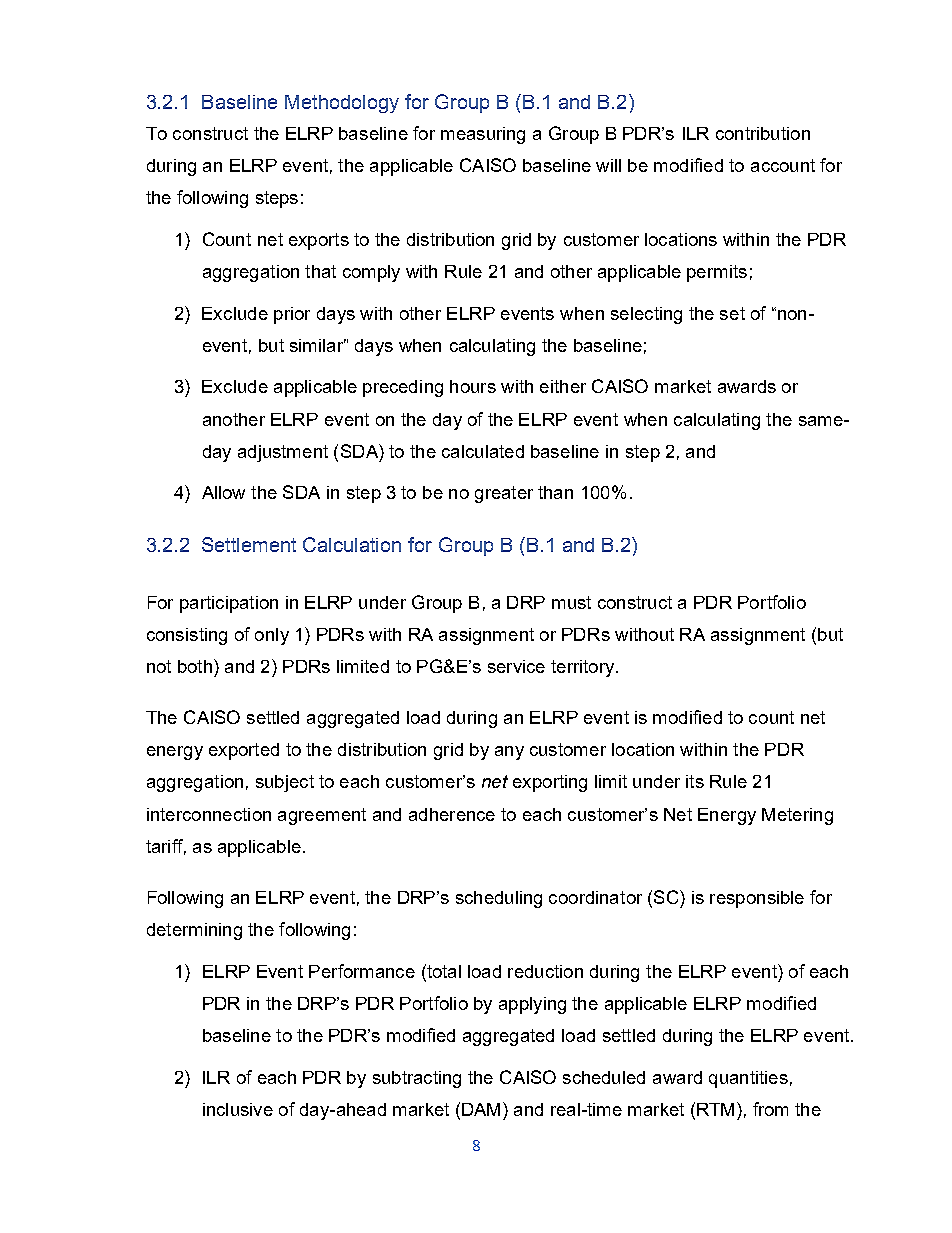 The width and height of the document is (952, 1233). Describe the element at coordinates (748, 1079) in the document. I see `quantities` at that location.
